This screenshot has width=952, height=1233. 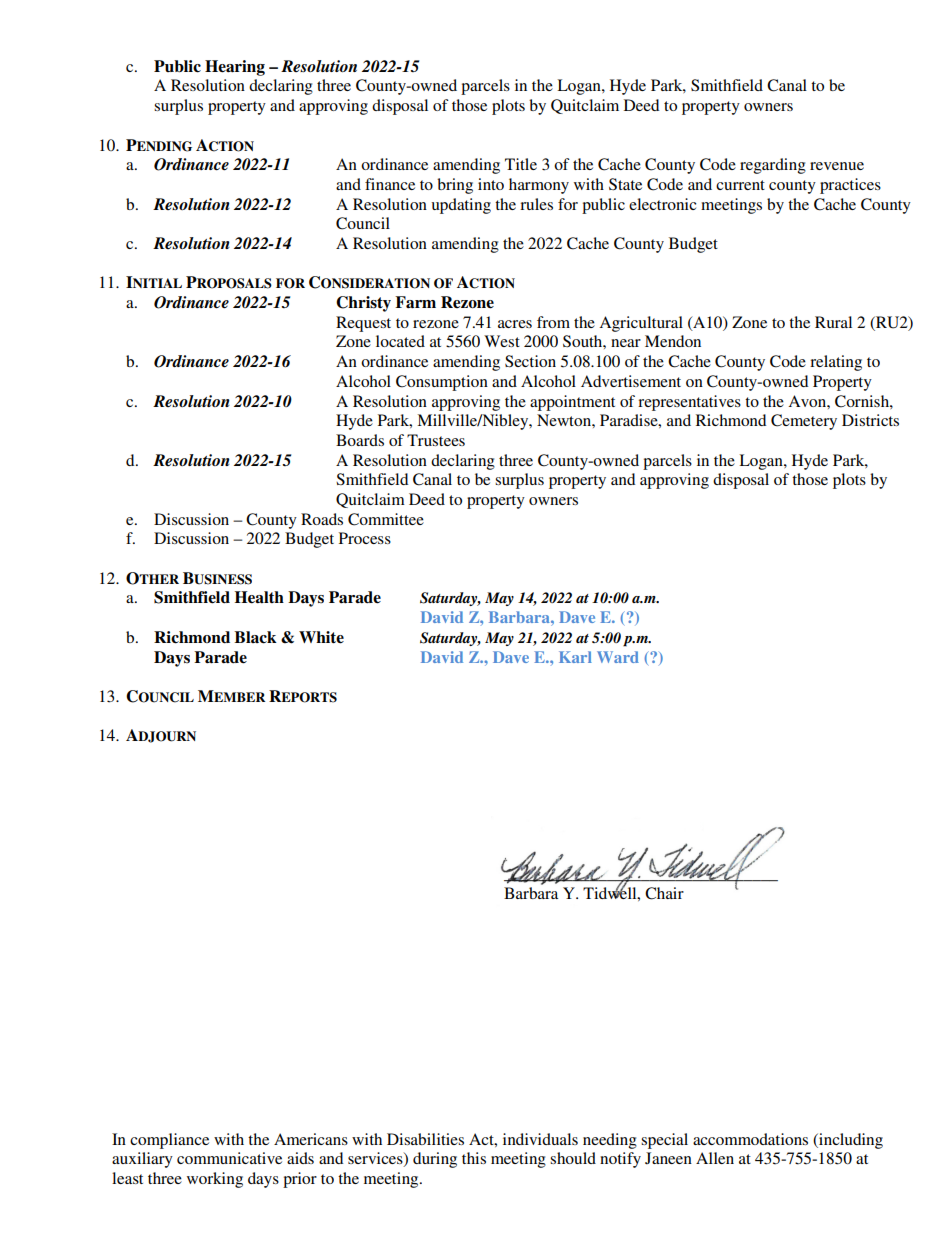 What do you see at coordinates (235, 68) in the screenshot?
I see `Hearing` at bounding box center [235, 68].
